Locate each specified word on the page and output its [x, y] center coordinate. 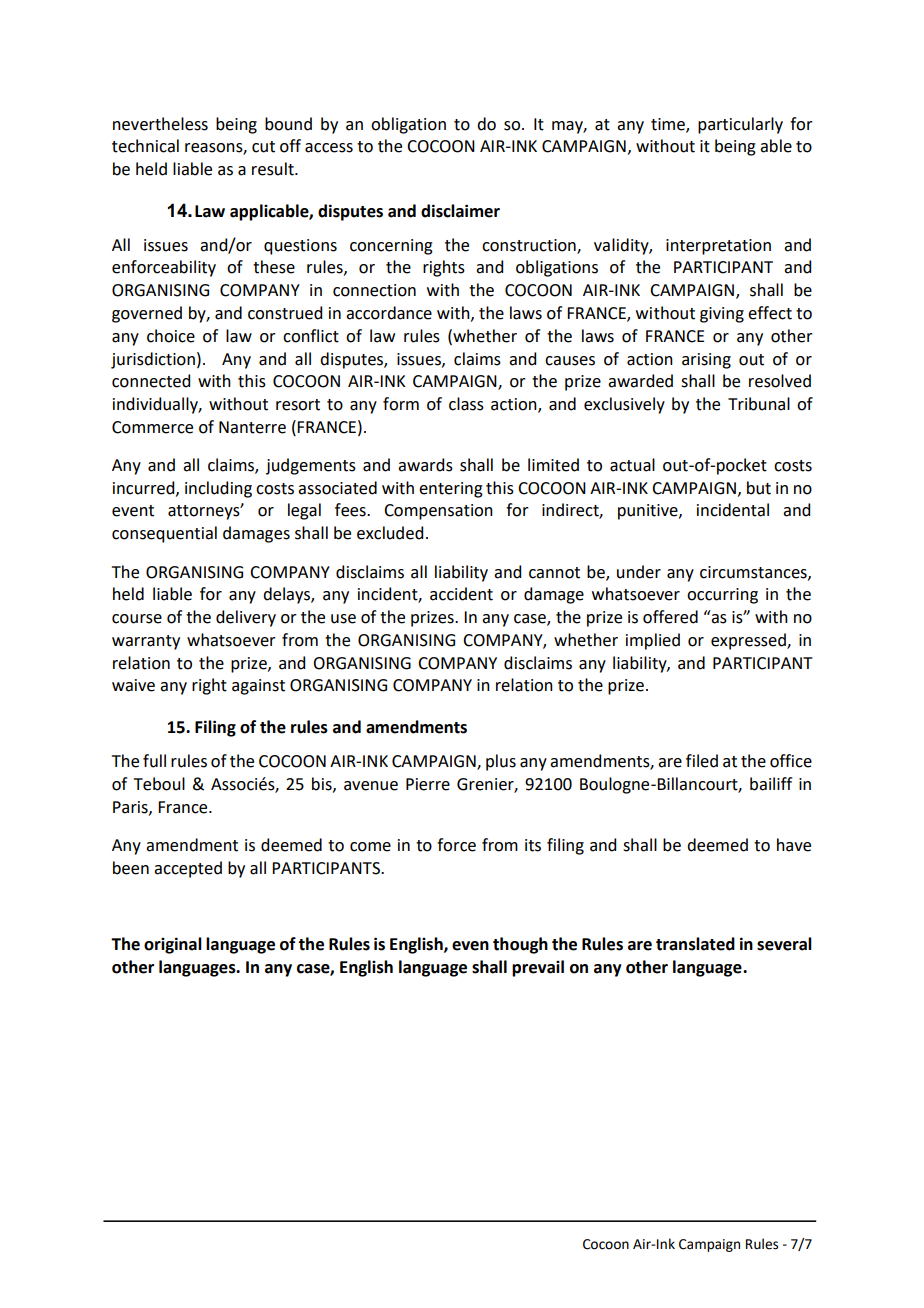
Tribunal [759, 404]
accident [461, 594]
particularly [740, 125]
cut [263, 147]
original [173, 945]
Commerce [152, 427]
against [258, 687]
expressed [749, 641]
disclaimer [460, 211]
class [466, 404]
